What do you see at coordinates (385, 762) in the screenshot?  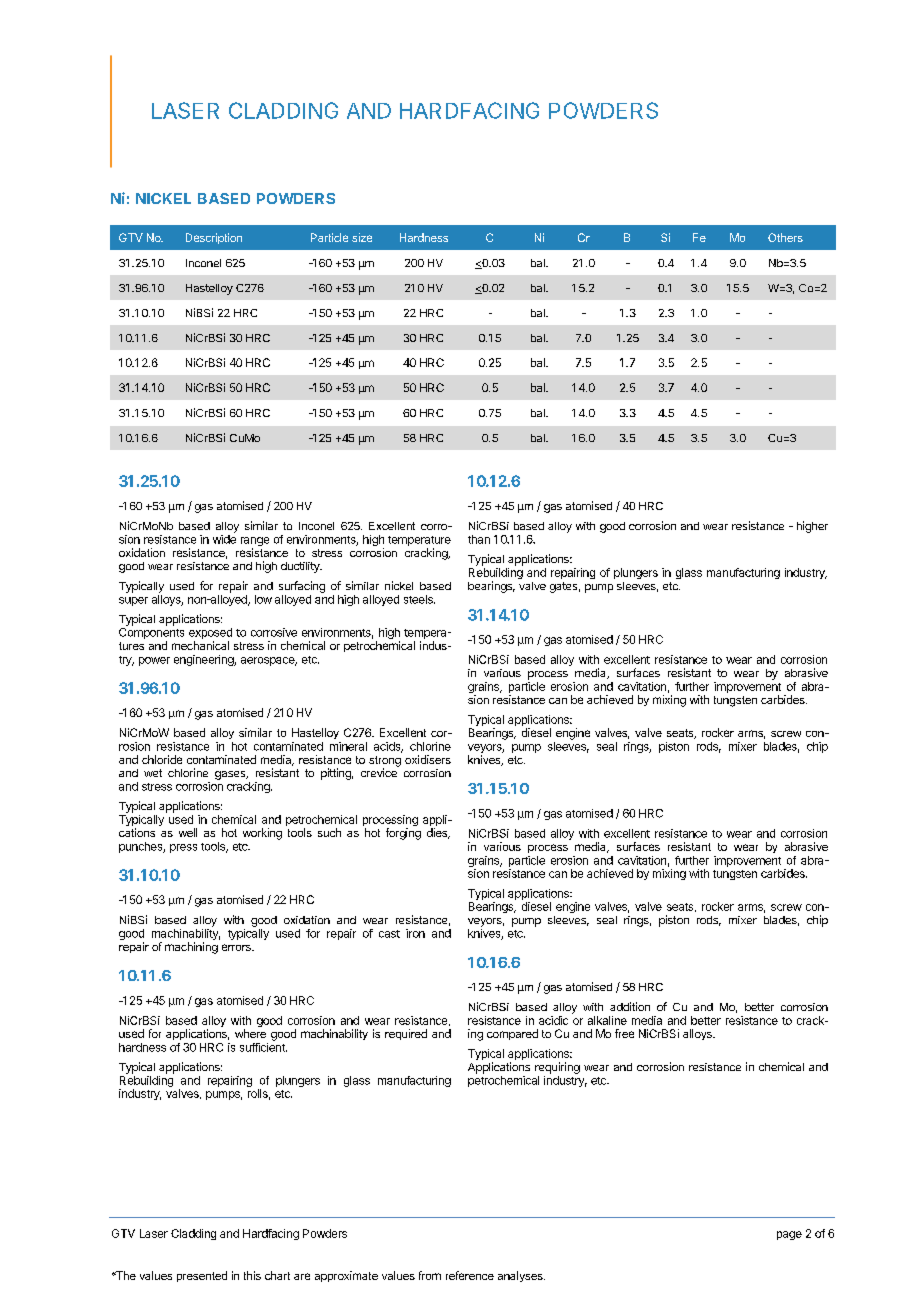 I see `strong` at bounding box center [385, 762].
